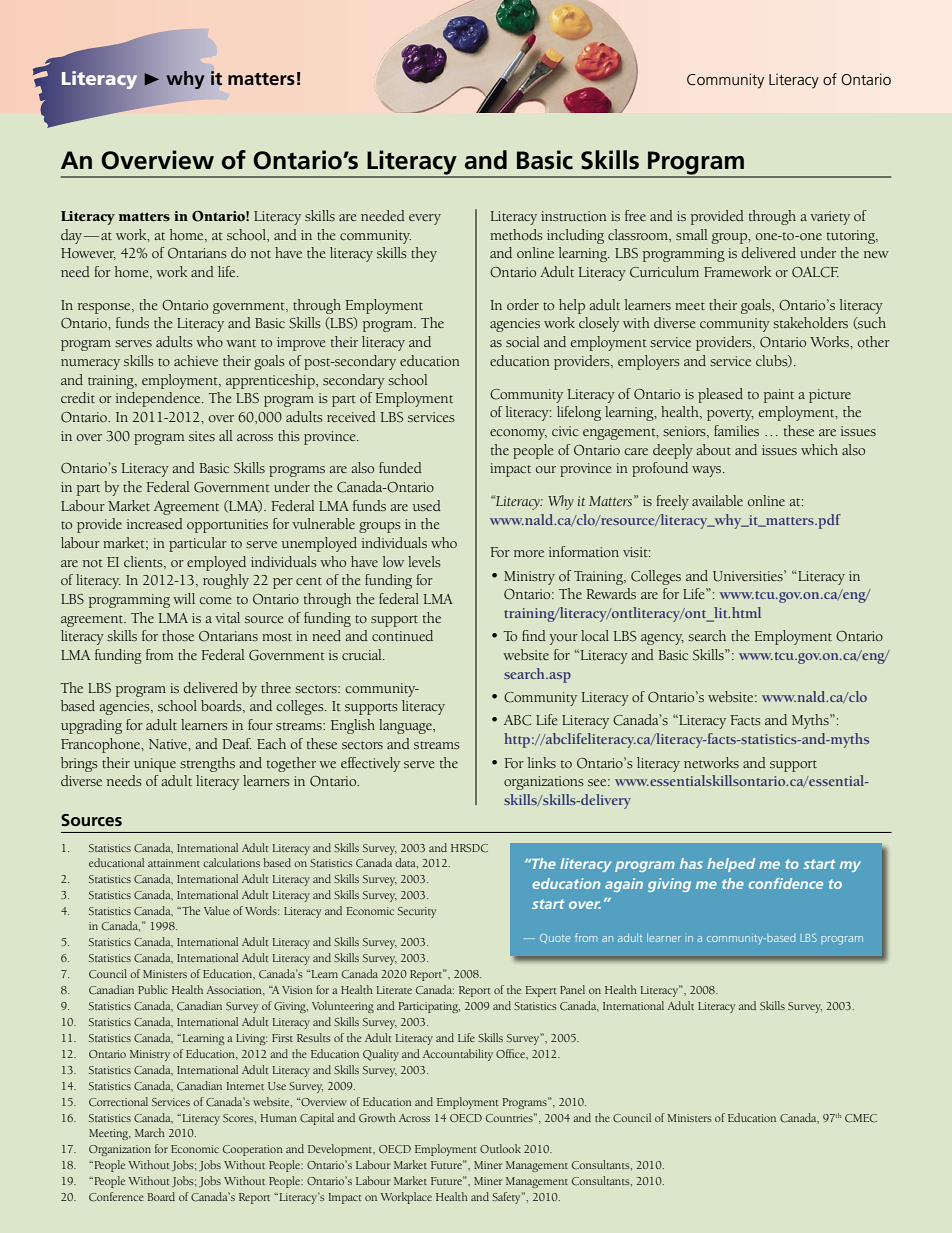 This screenshot has width=952, height=1233. I want to click on has, so click(691, 863).
